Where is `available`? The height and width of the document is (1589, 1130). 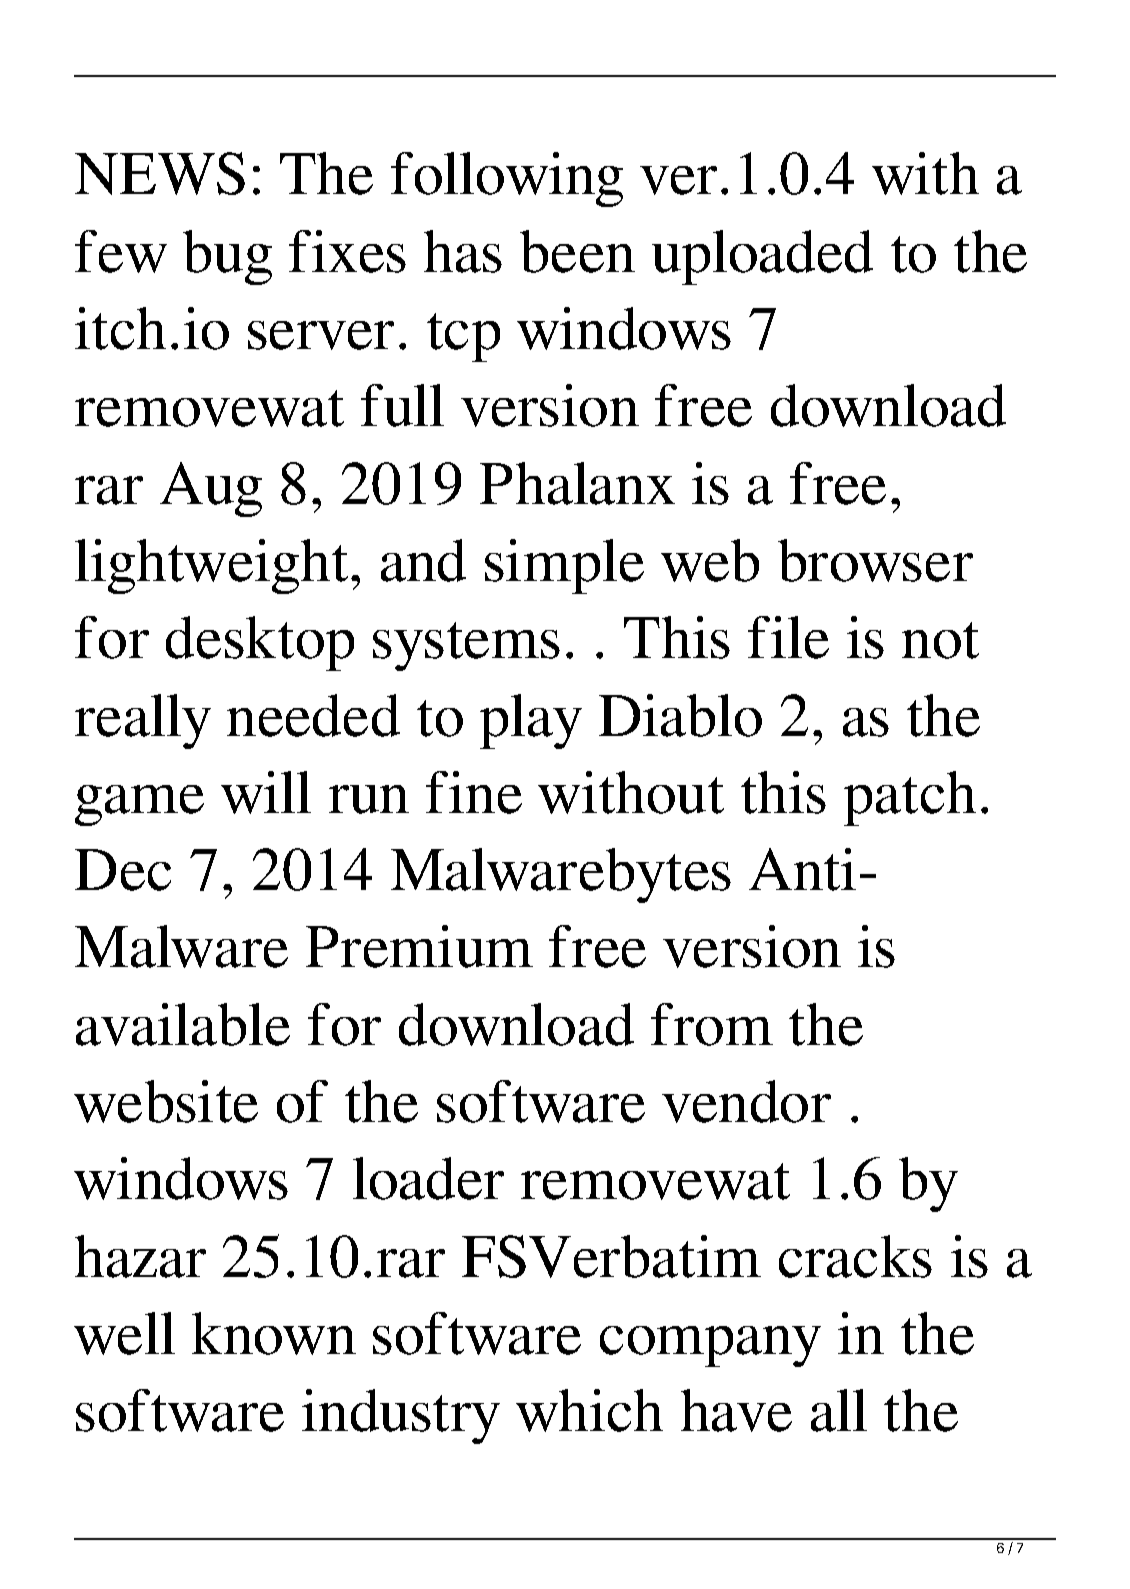
available is located at coordinates (183, 1024).
